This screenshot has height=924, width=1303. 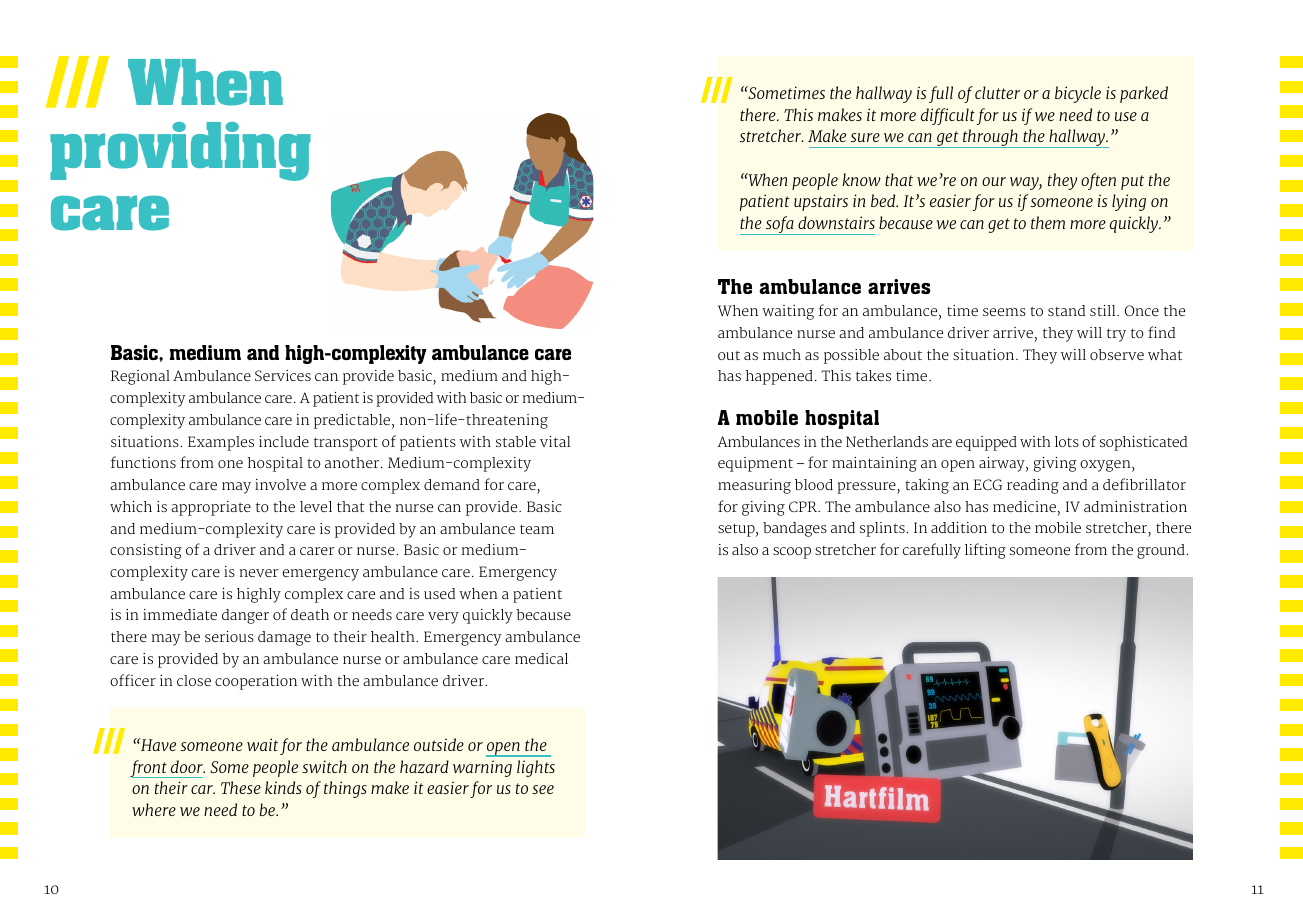 I want to click on know, so click(x=862, y=179).
